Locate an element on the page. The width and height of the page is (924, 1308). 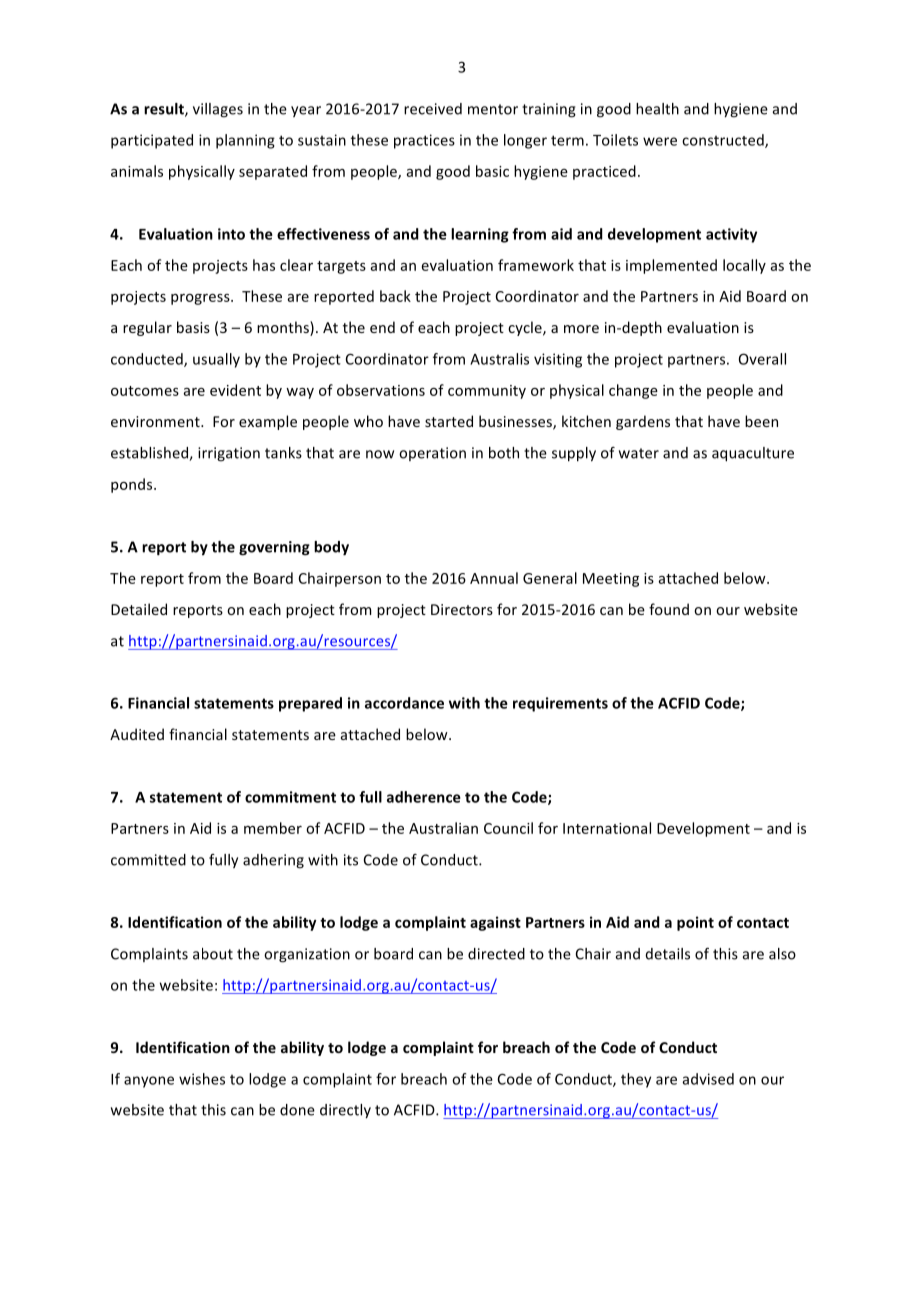
Audited is located at coordinates (137, 734).
